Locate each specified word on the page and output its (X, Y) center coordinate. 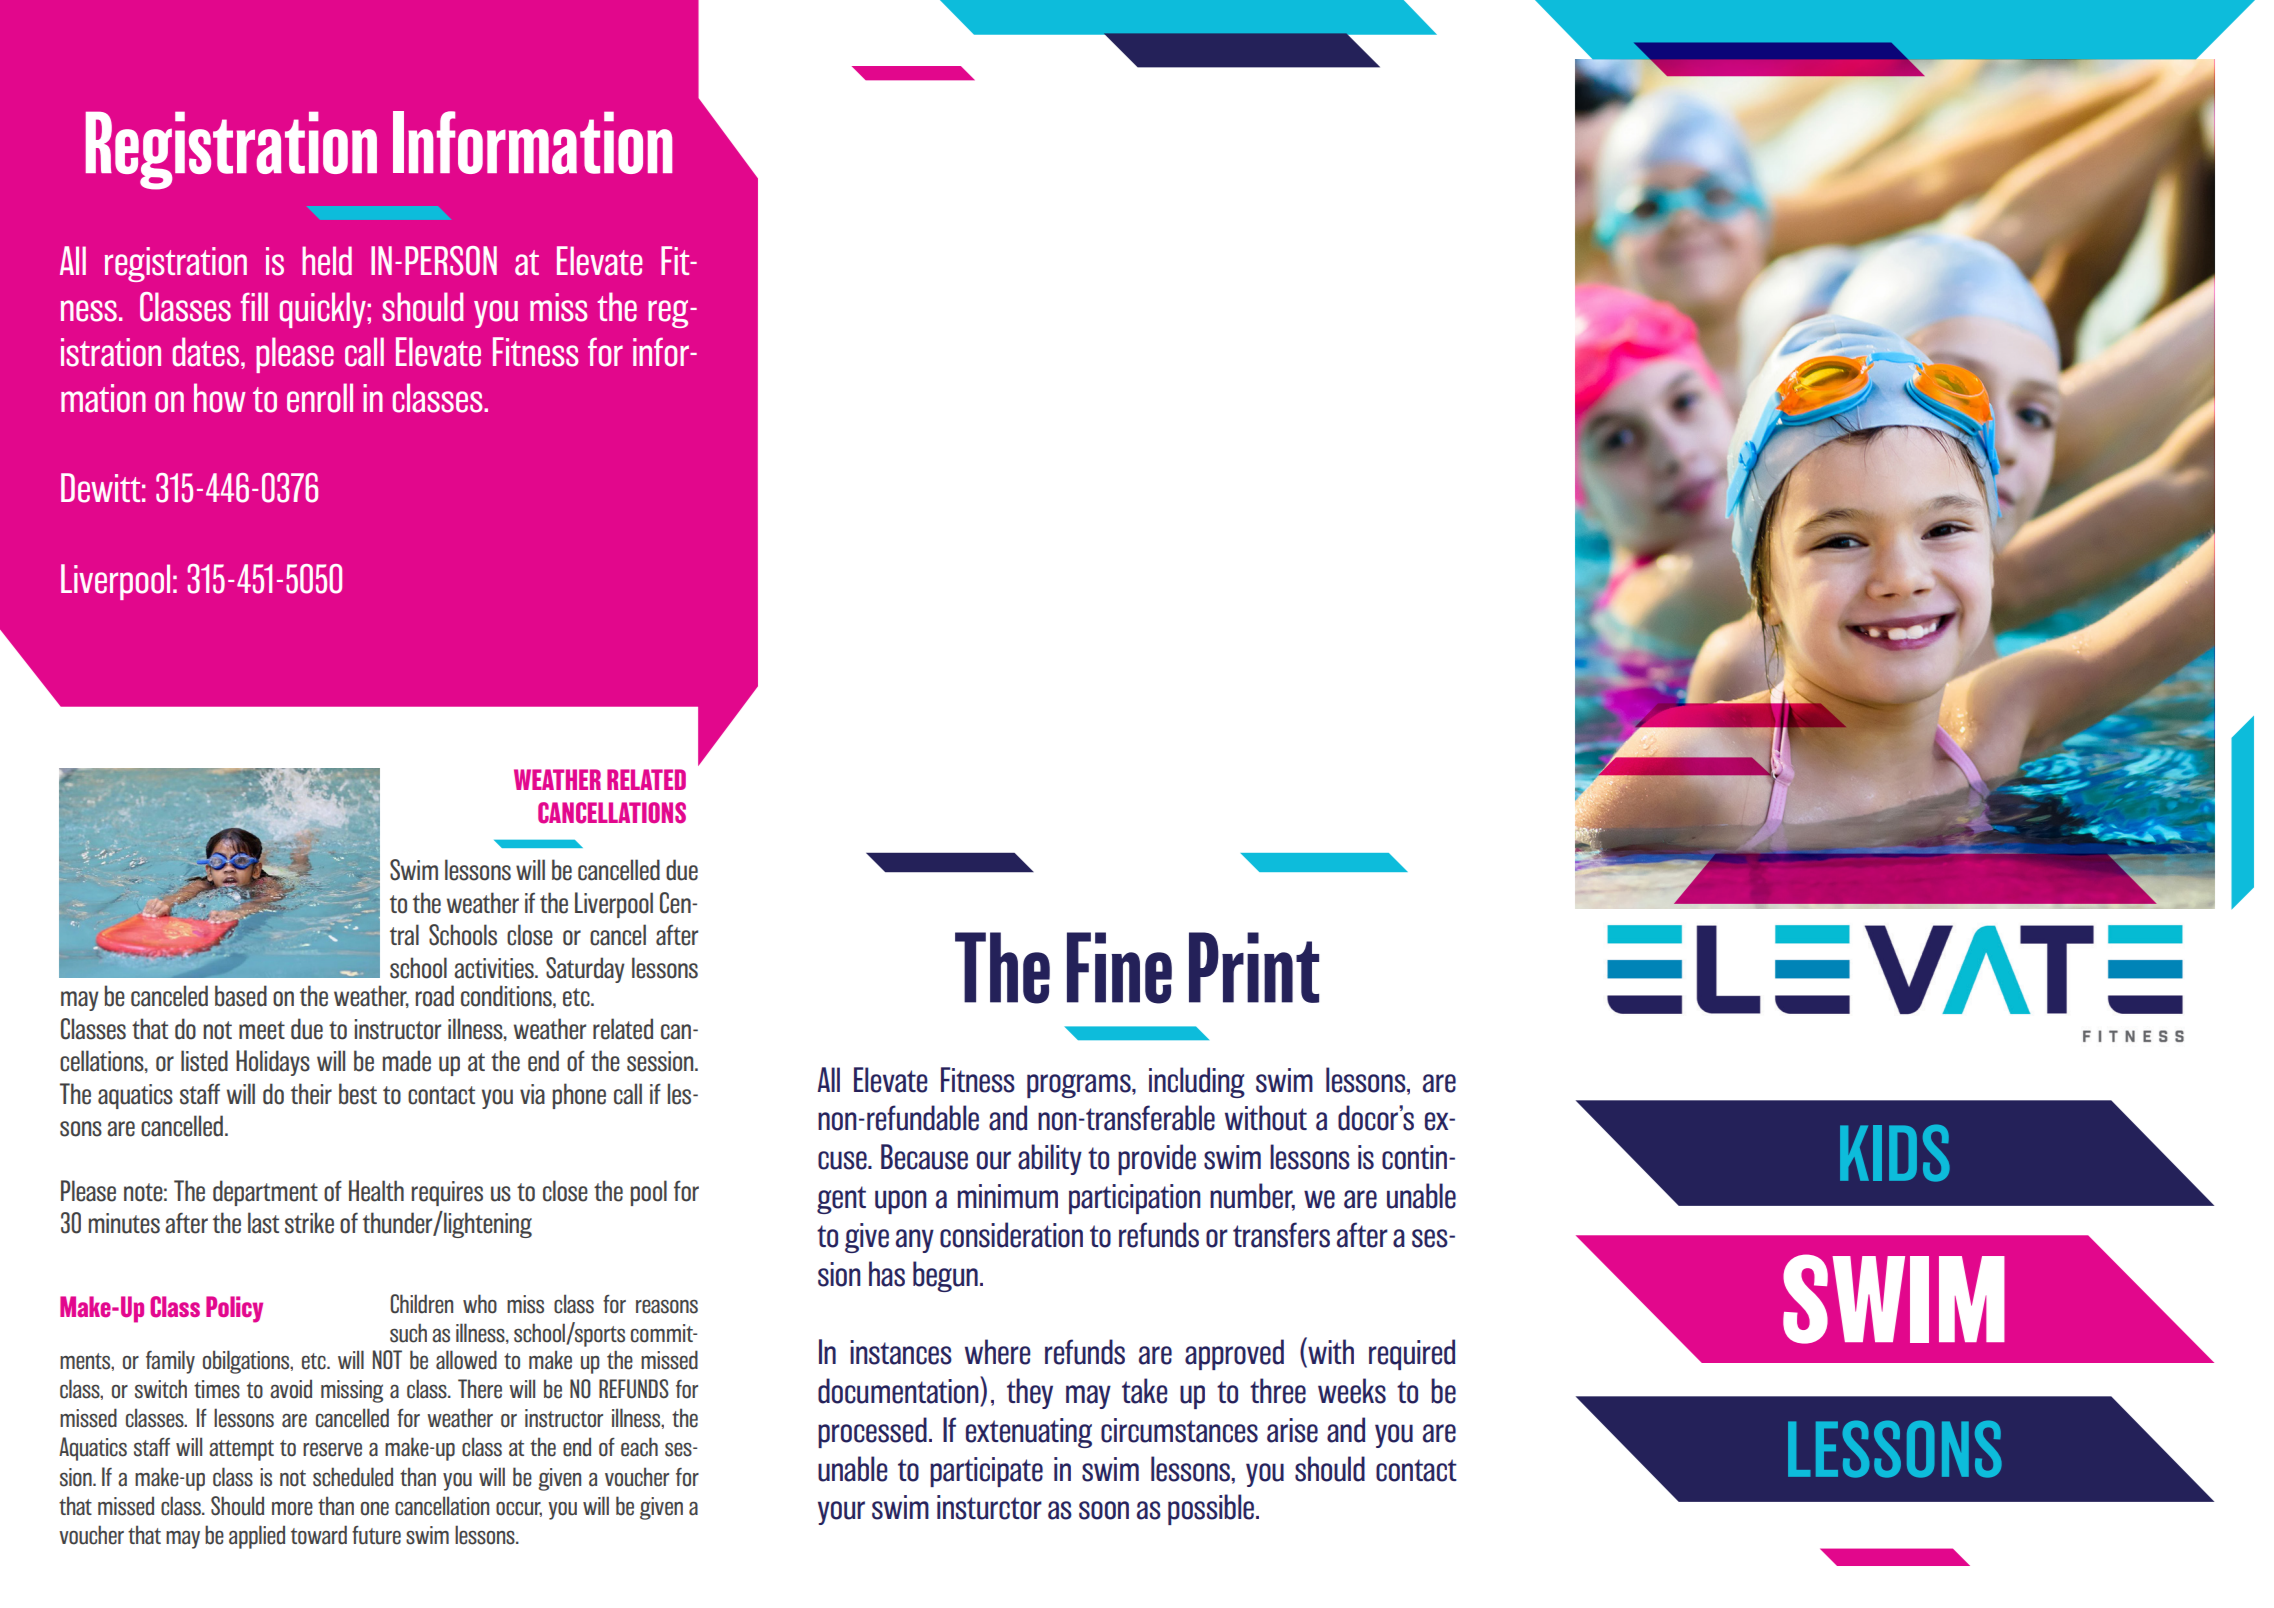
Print (1254, 967)
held (327, 261)
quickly (324, 310)
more (292, 1508)
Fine (1119, 968)
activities (495, 968)
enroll (320, 398)
